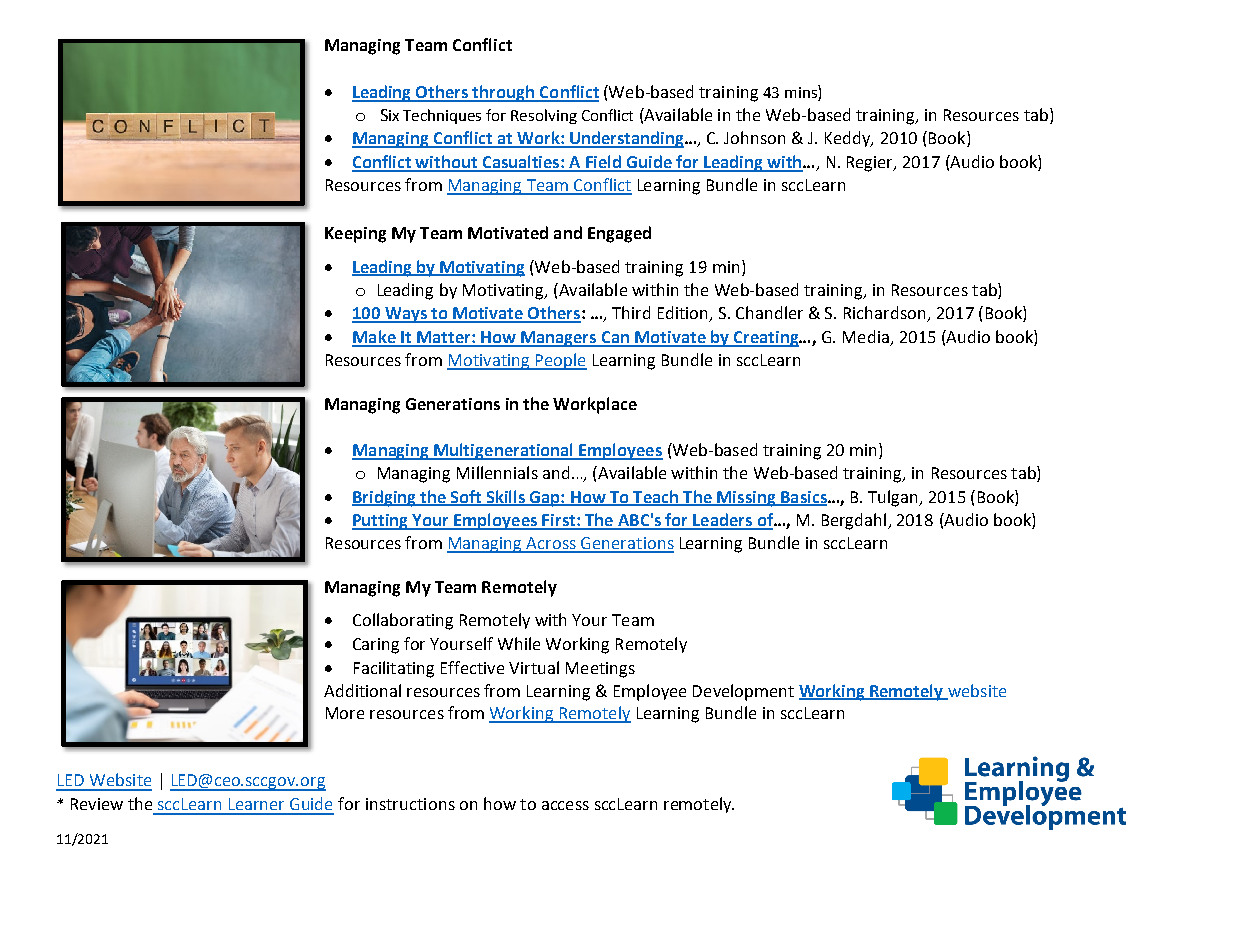  I want to click on access, so click(565, 805).
